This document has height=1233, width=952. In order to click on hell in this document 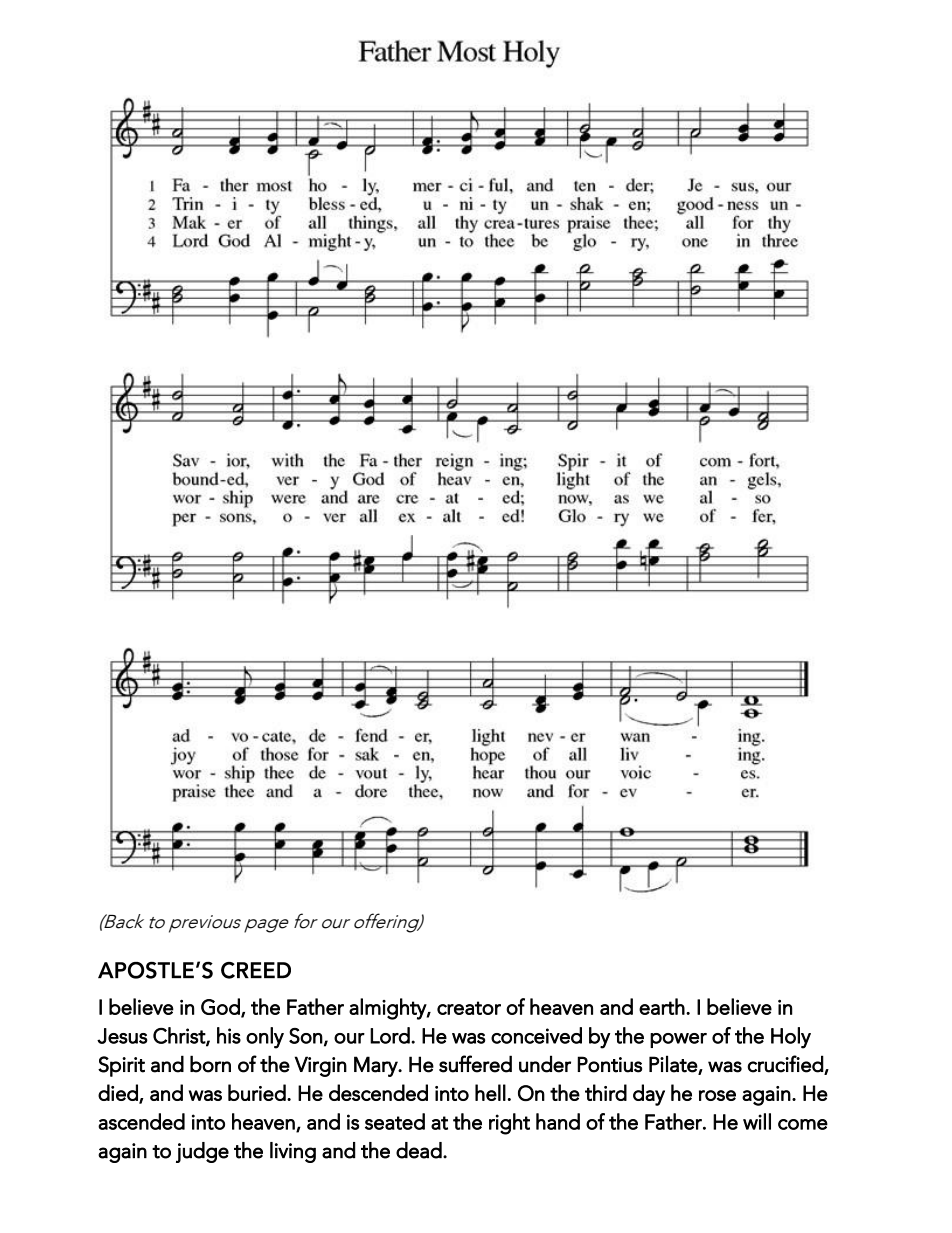, I will do `click(490, 1092)`.
